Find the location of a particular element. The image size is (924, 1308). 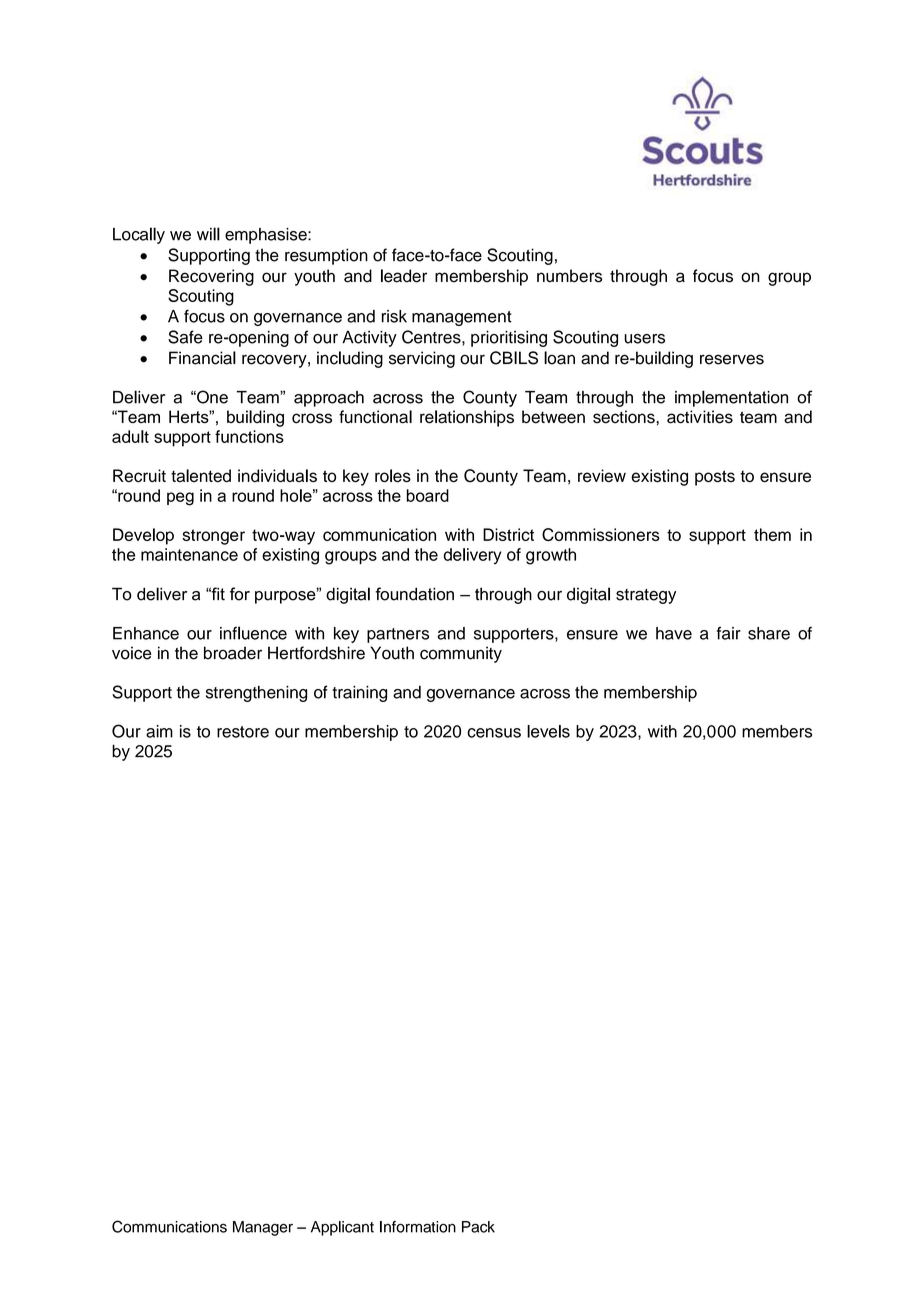

users is located at coordinates (644, 339).
